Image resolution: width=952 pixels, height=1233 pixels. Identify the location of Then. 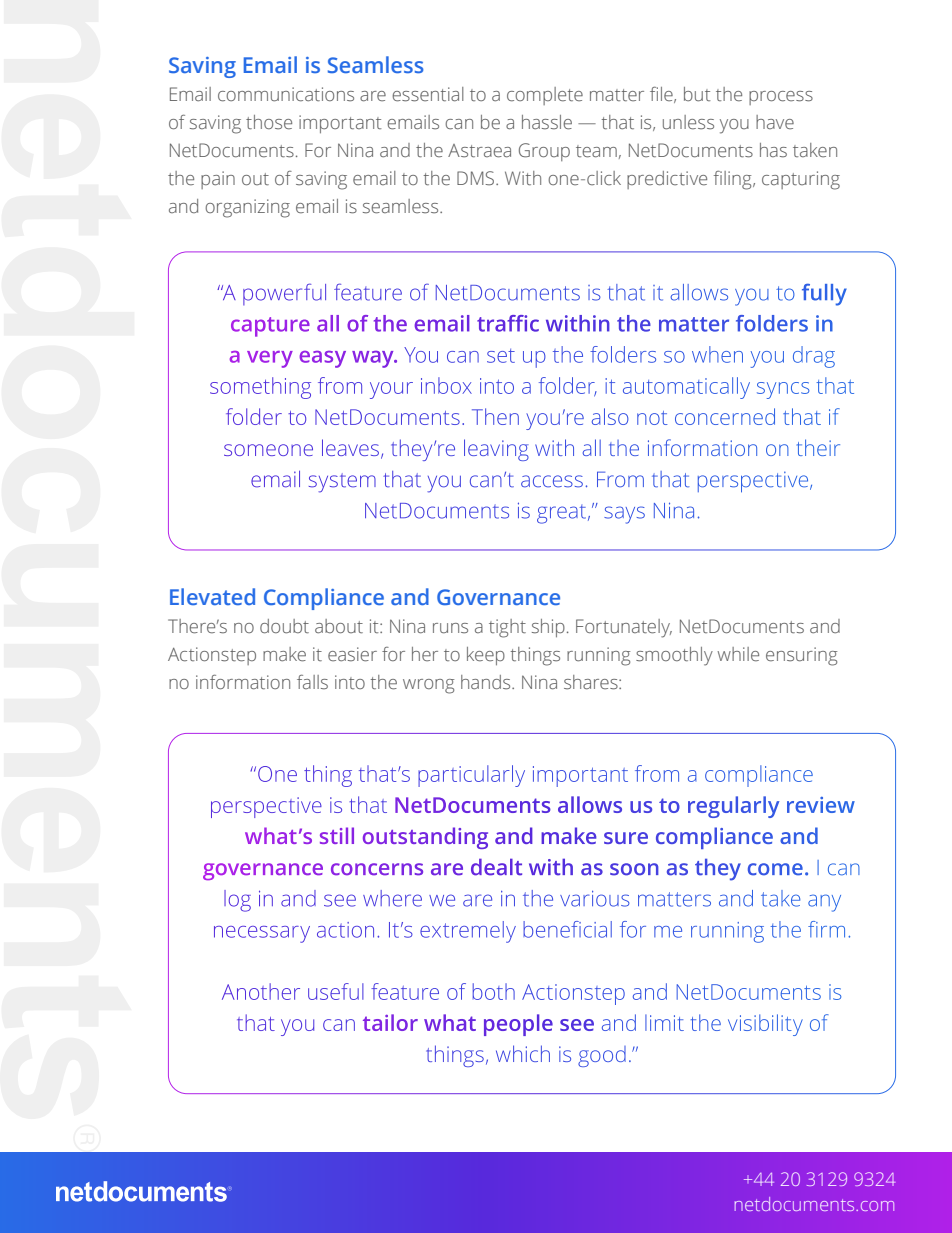
(495, 416).
